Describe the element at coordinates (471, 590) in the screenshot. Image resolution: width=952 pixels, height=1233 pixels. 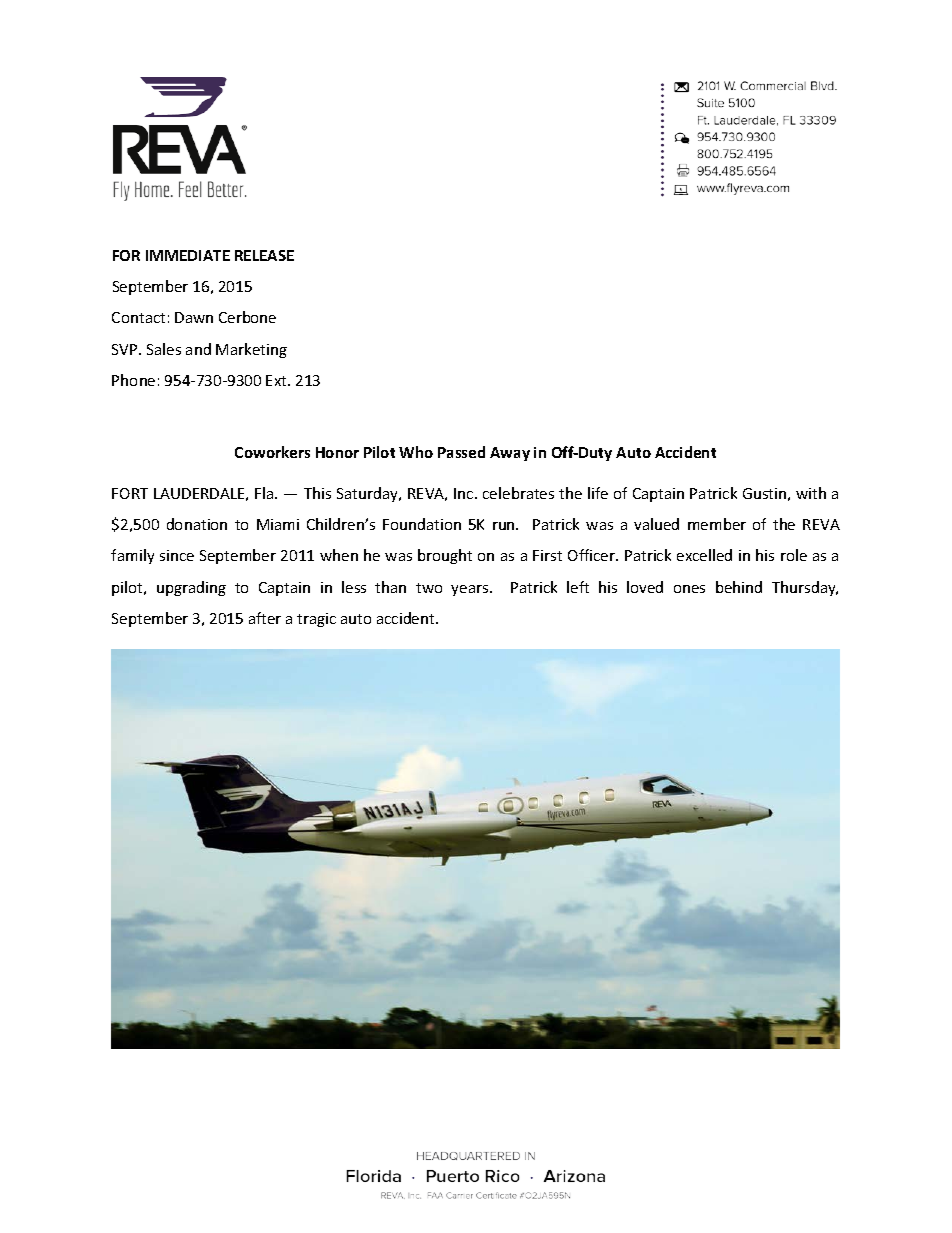
I see `years` at that location.
